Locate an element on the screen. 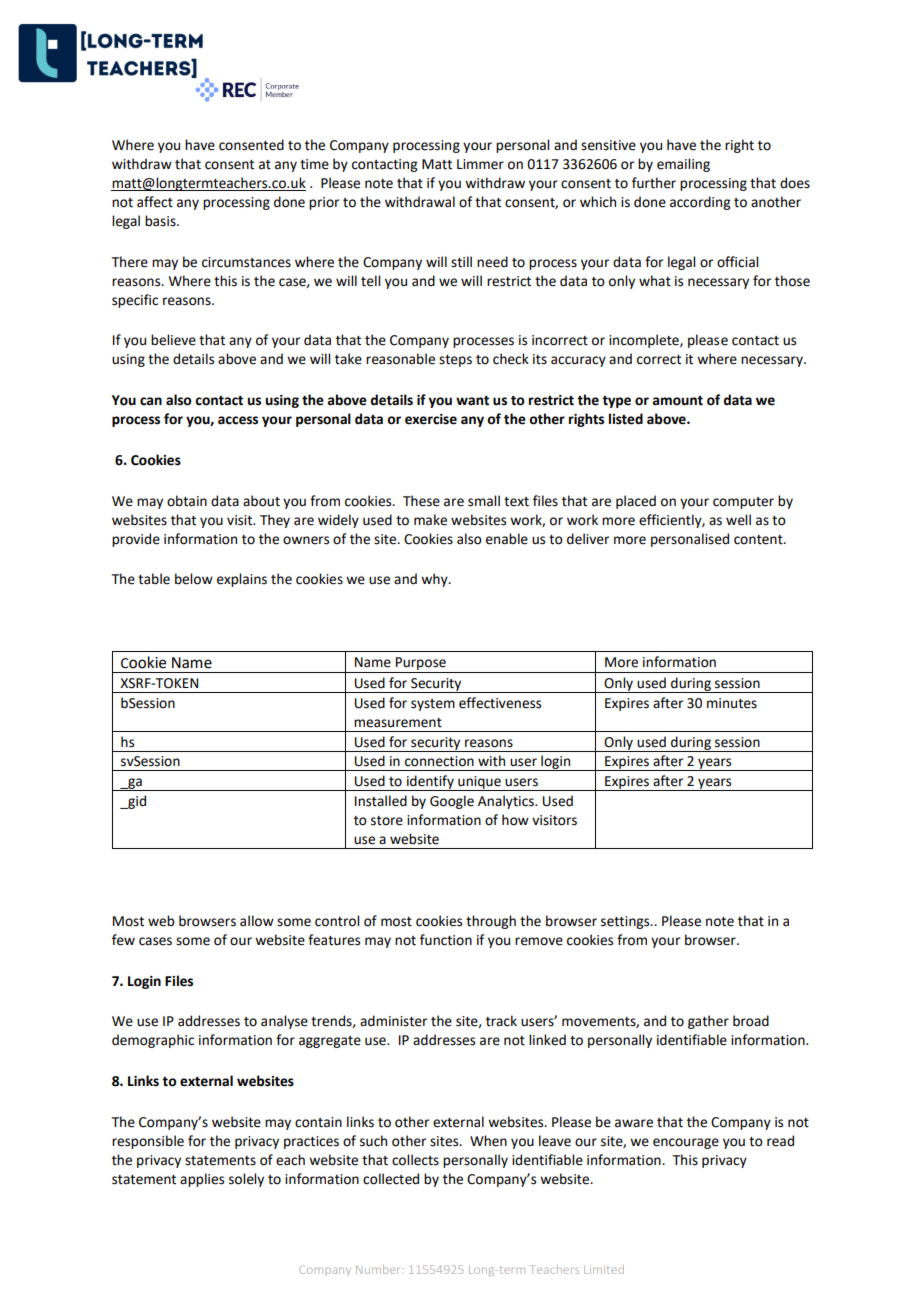 The width and height of the screenshot is (924, 1308). according is located at coordinates (700, 203).
